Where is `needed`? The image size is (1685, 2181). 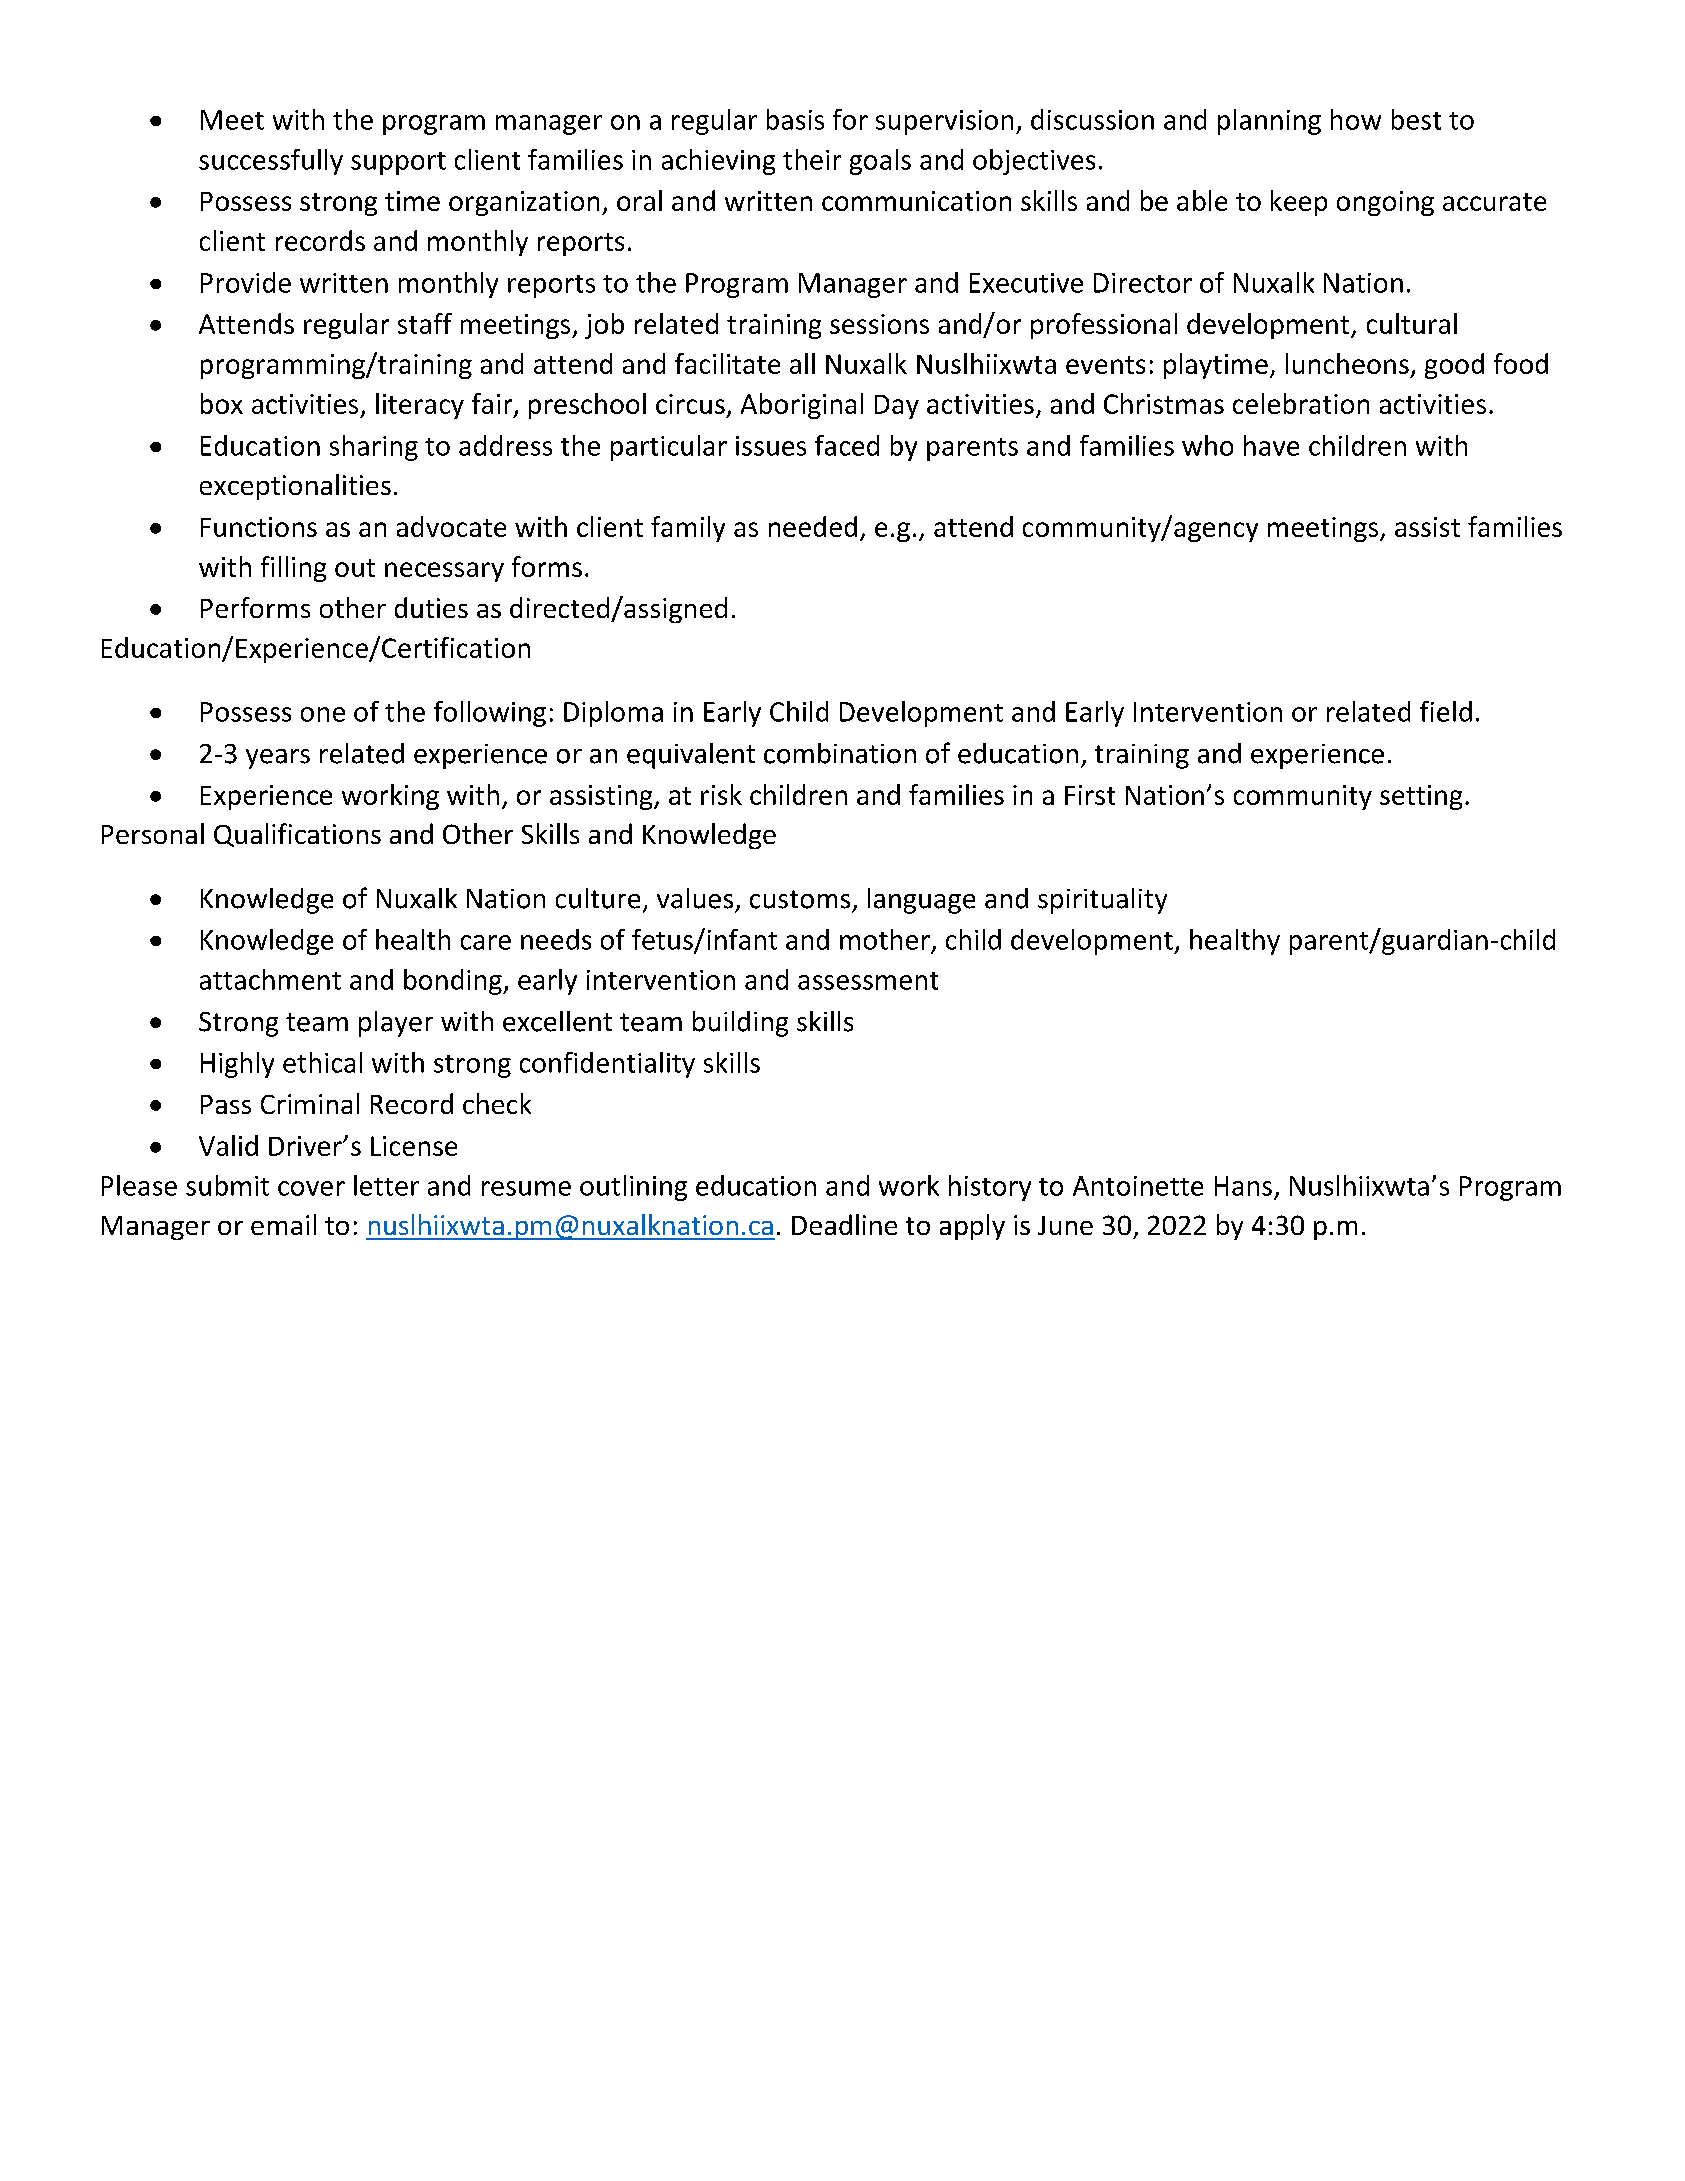 needed is located at coordinates (813, 526).
